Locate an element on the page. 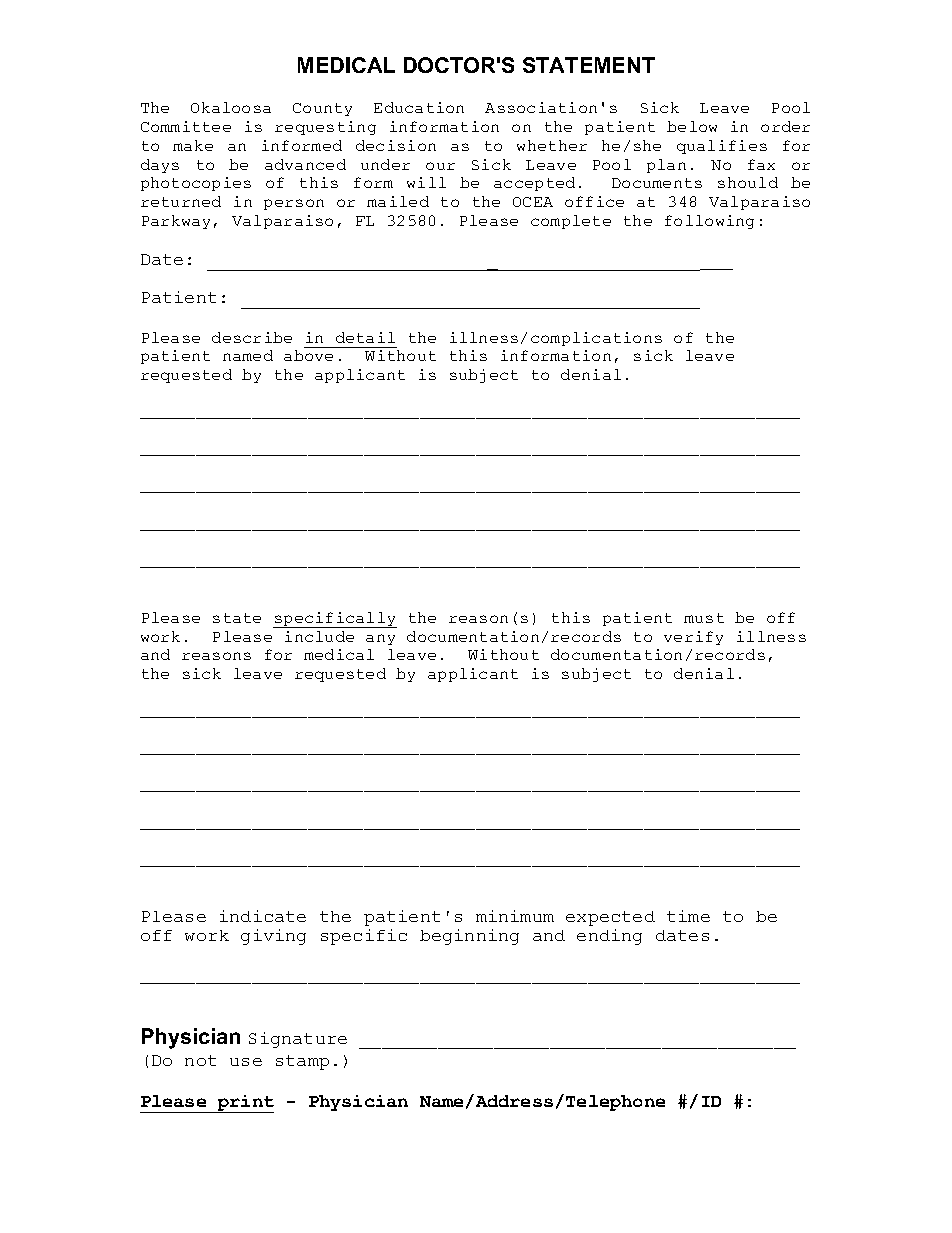 Image resolution: width=952 pixels, height=1233 pixels. minimum is located at coordinates (515, 916).
